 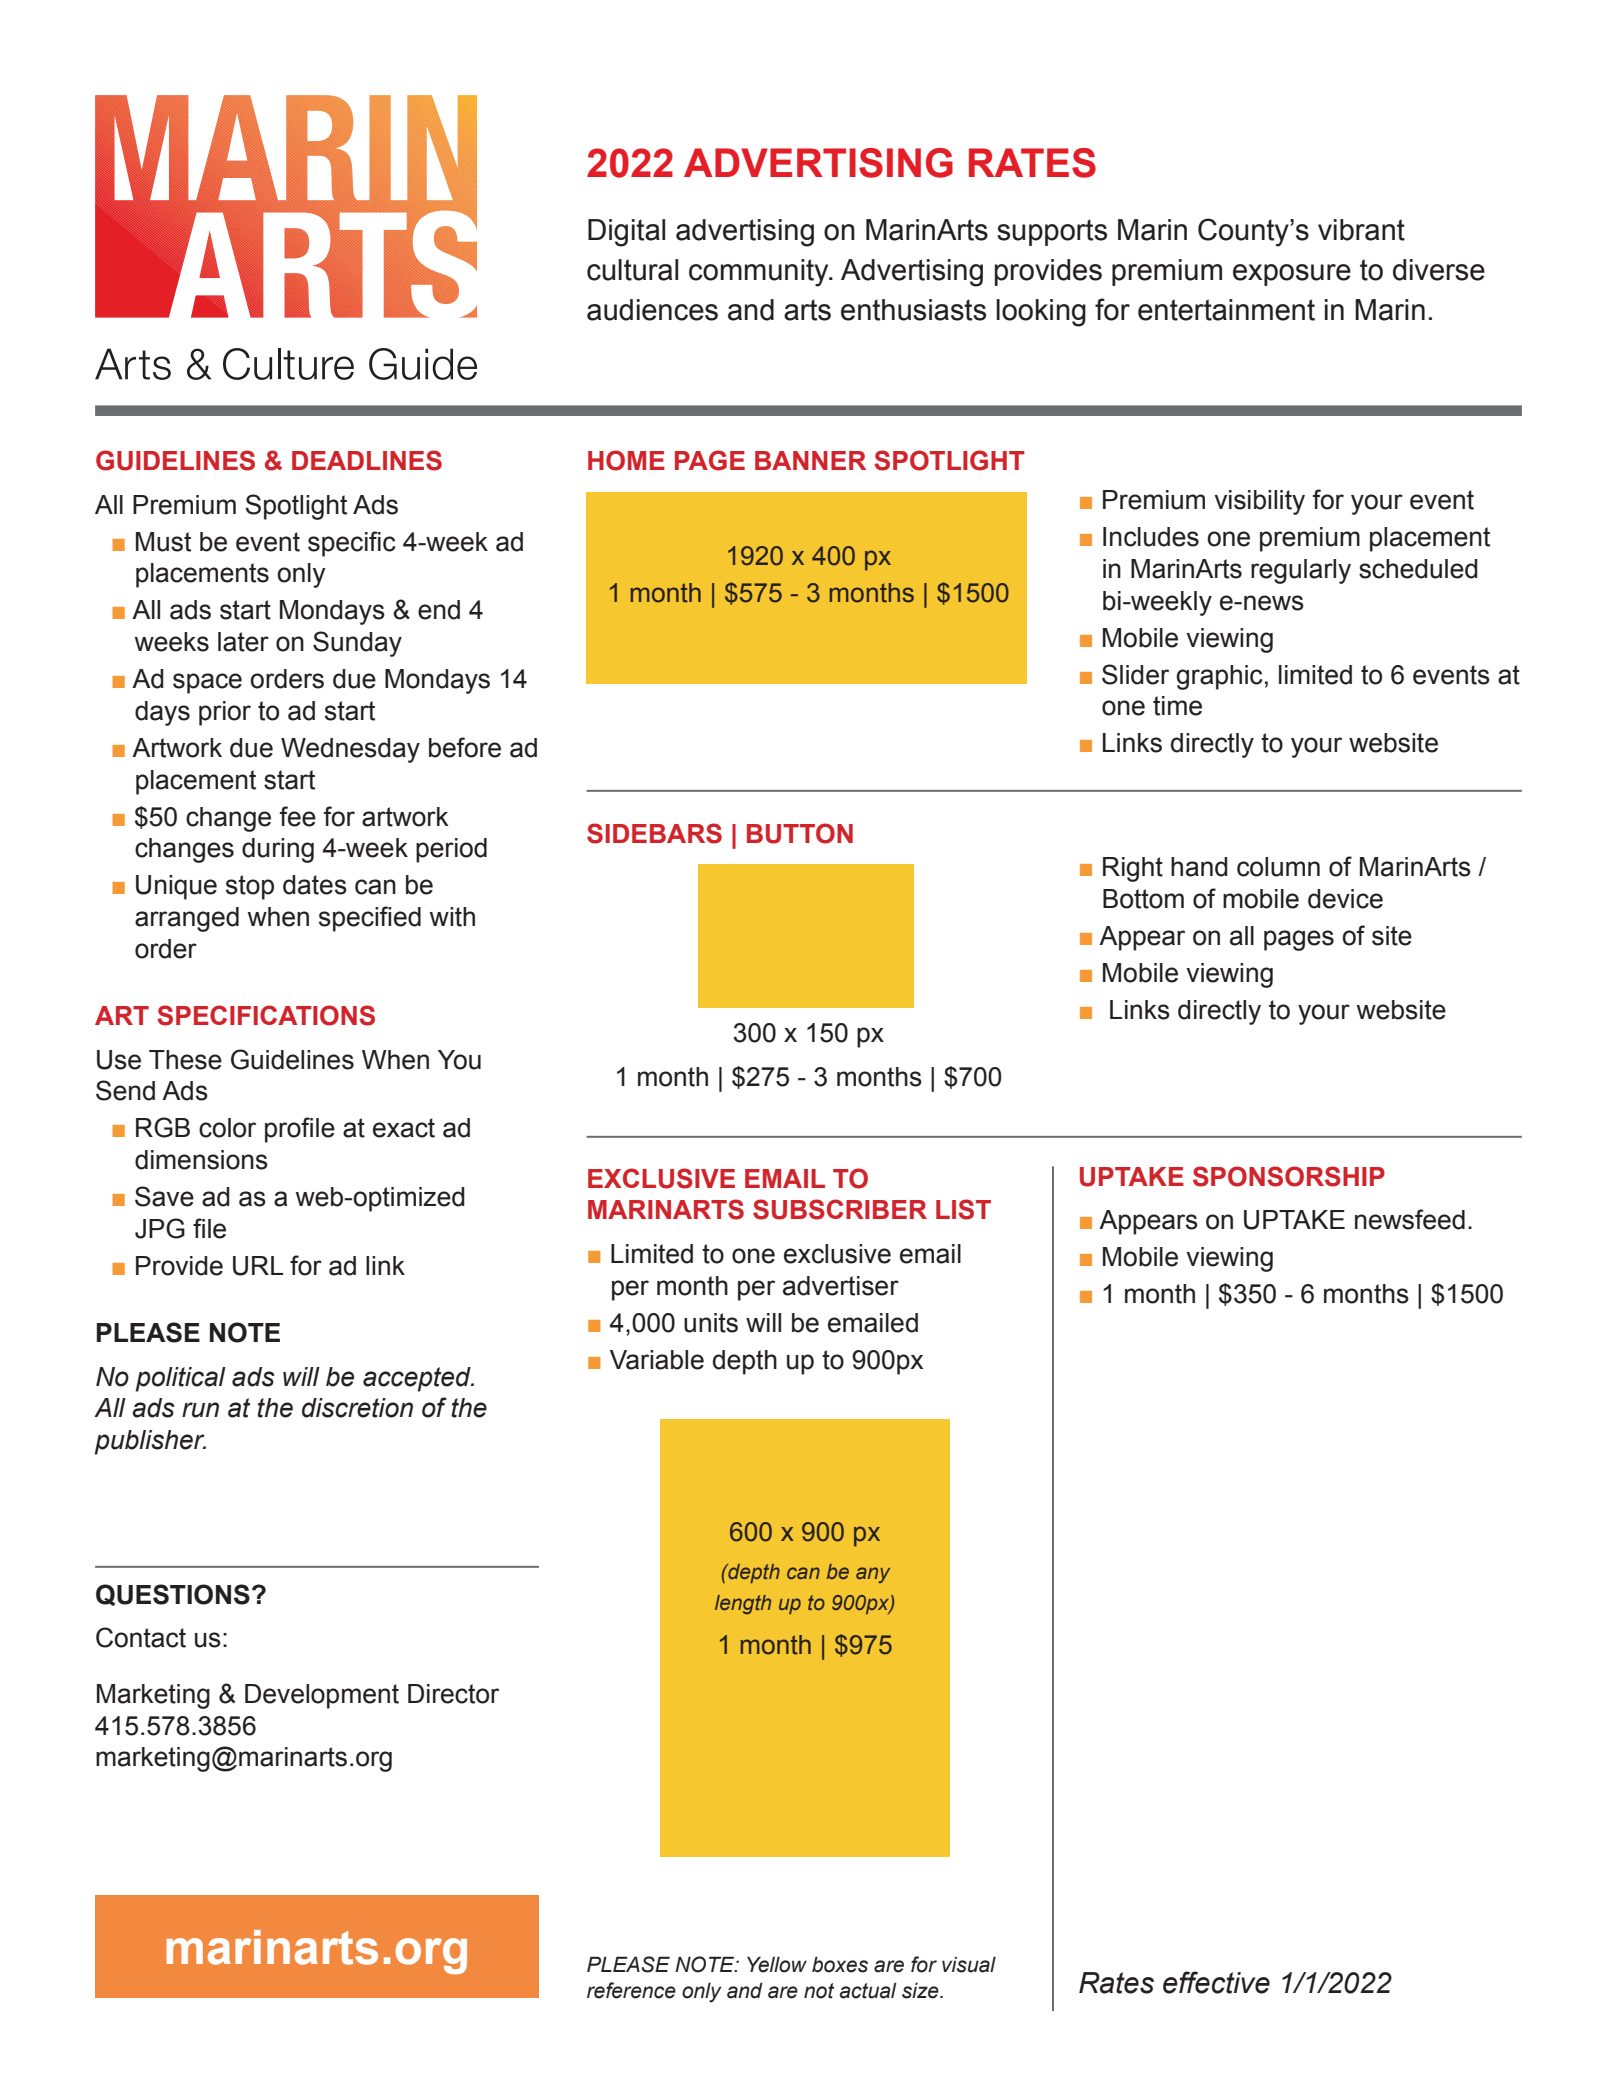 What do you see at coordinates (841, 1286) in the screenshot?
I see `advertiser` at bounding box center [841, 1286].
